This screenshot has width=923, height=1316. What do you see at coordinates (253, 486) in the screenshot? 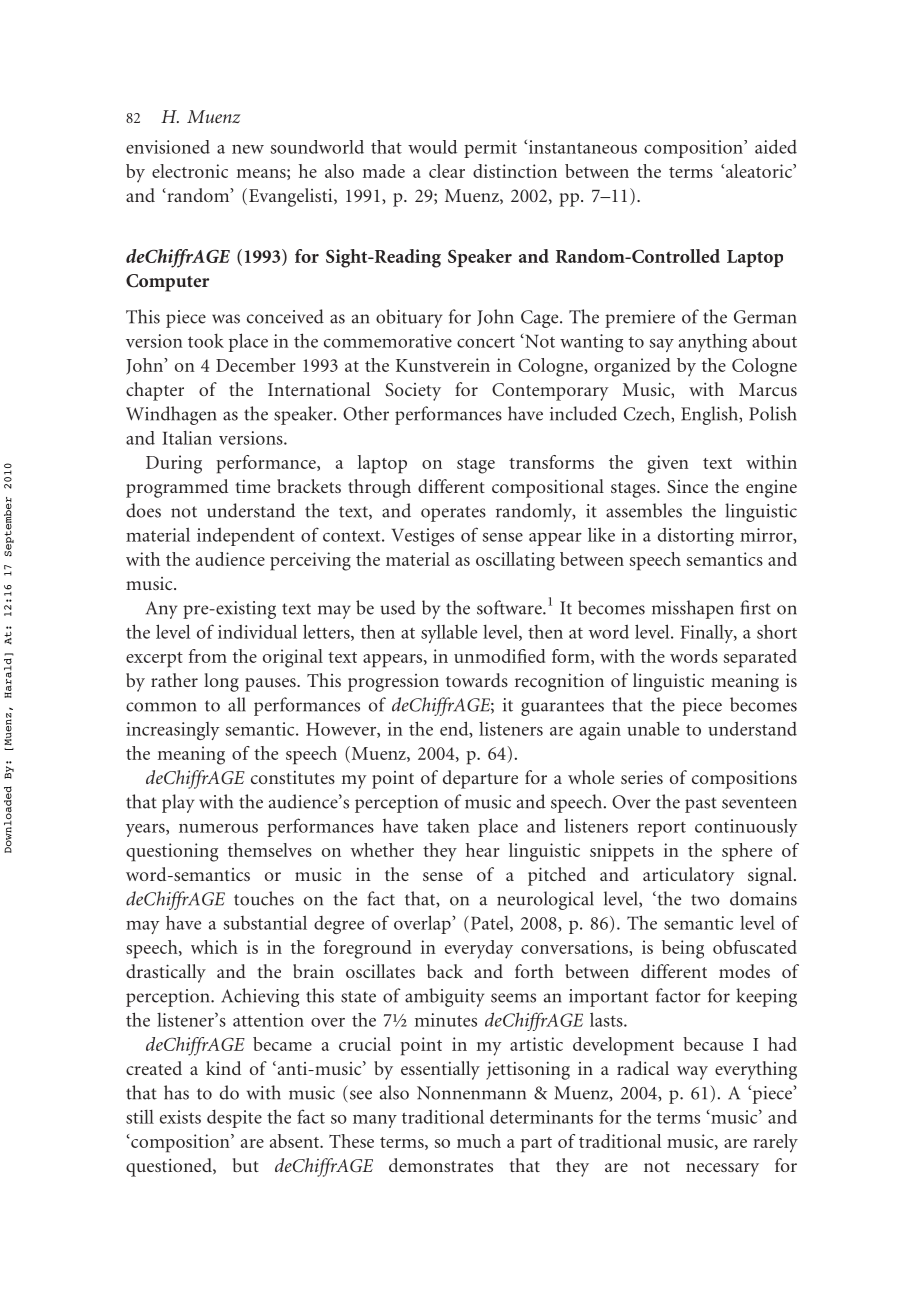
I see `time` at bounding box center [253, 486].
